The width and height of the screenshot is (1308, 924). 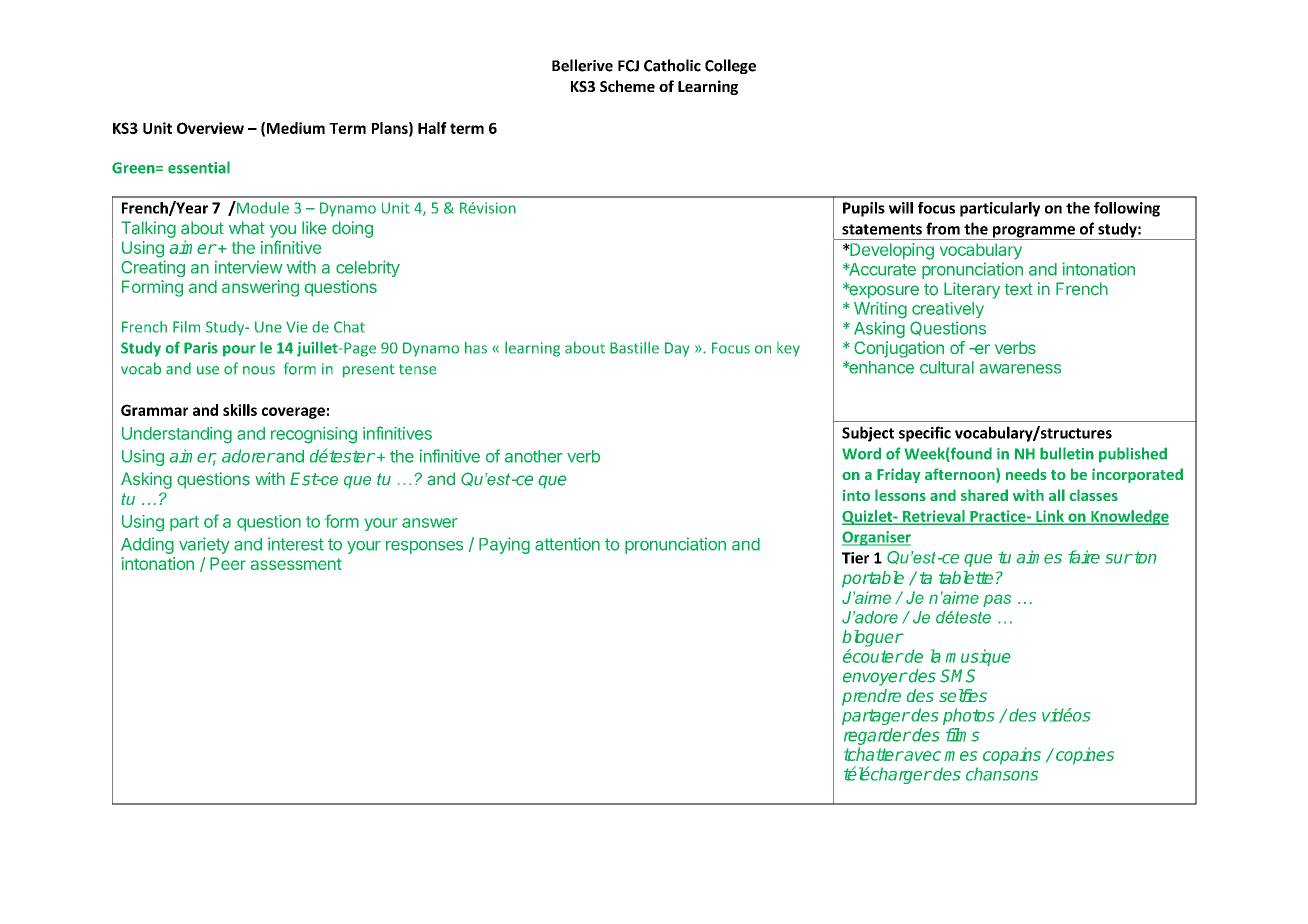 I want to click on skills, so click(x=240, y=410).
